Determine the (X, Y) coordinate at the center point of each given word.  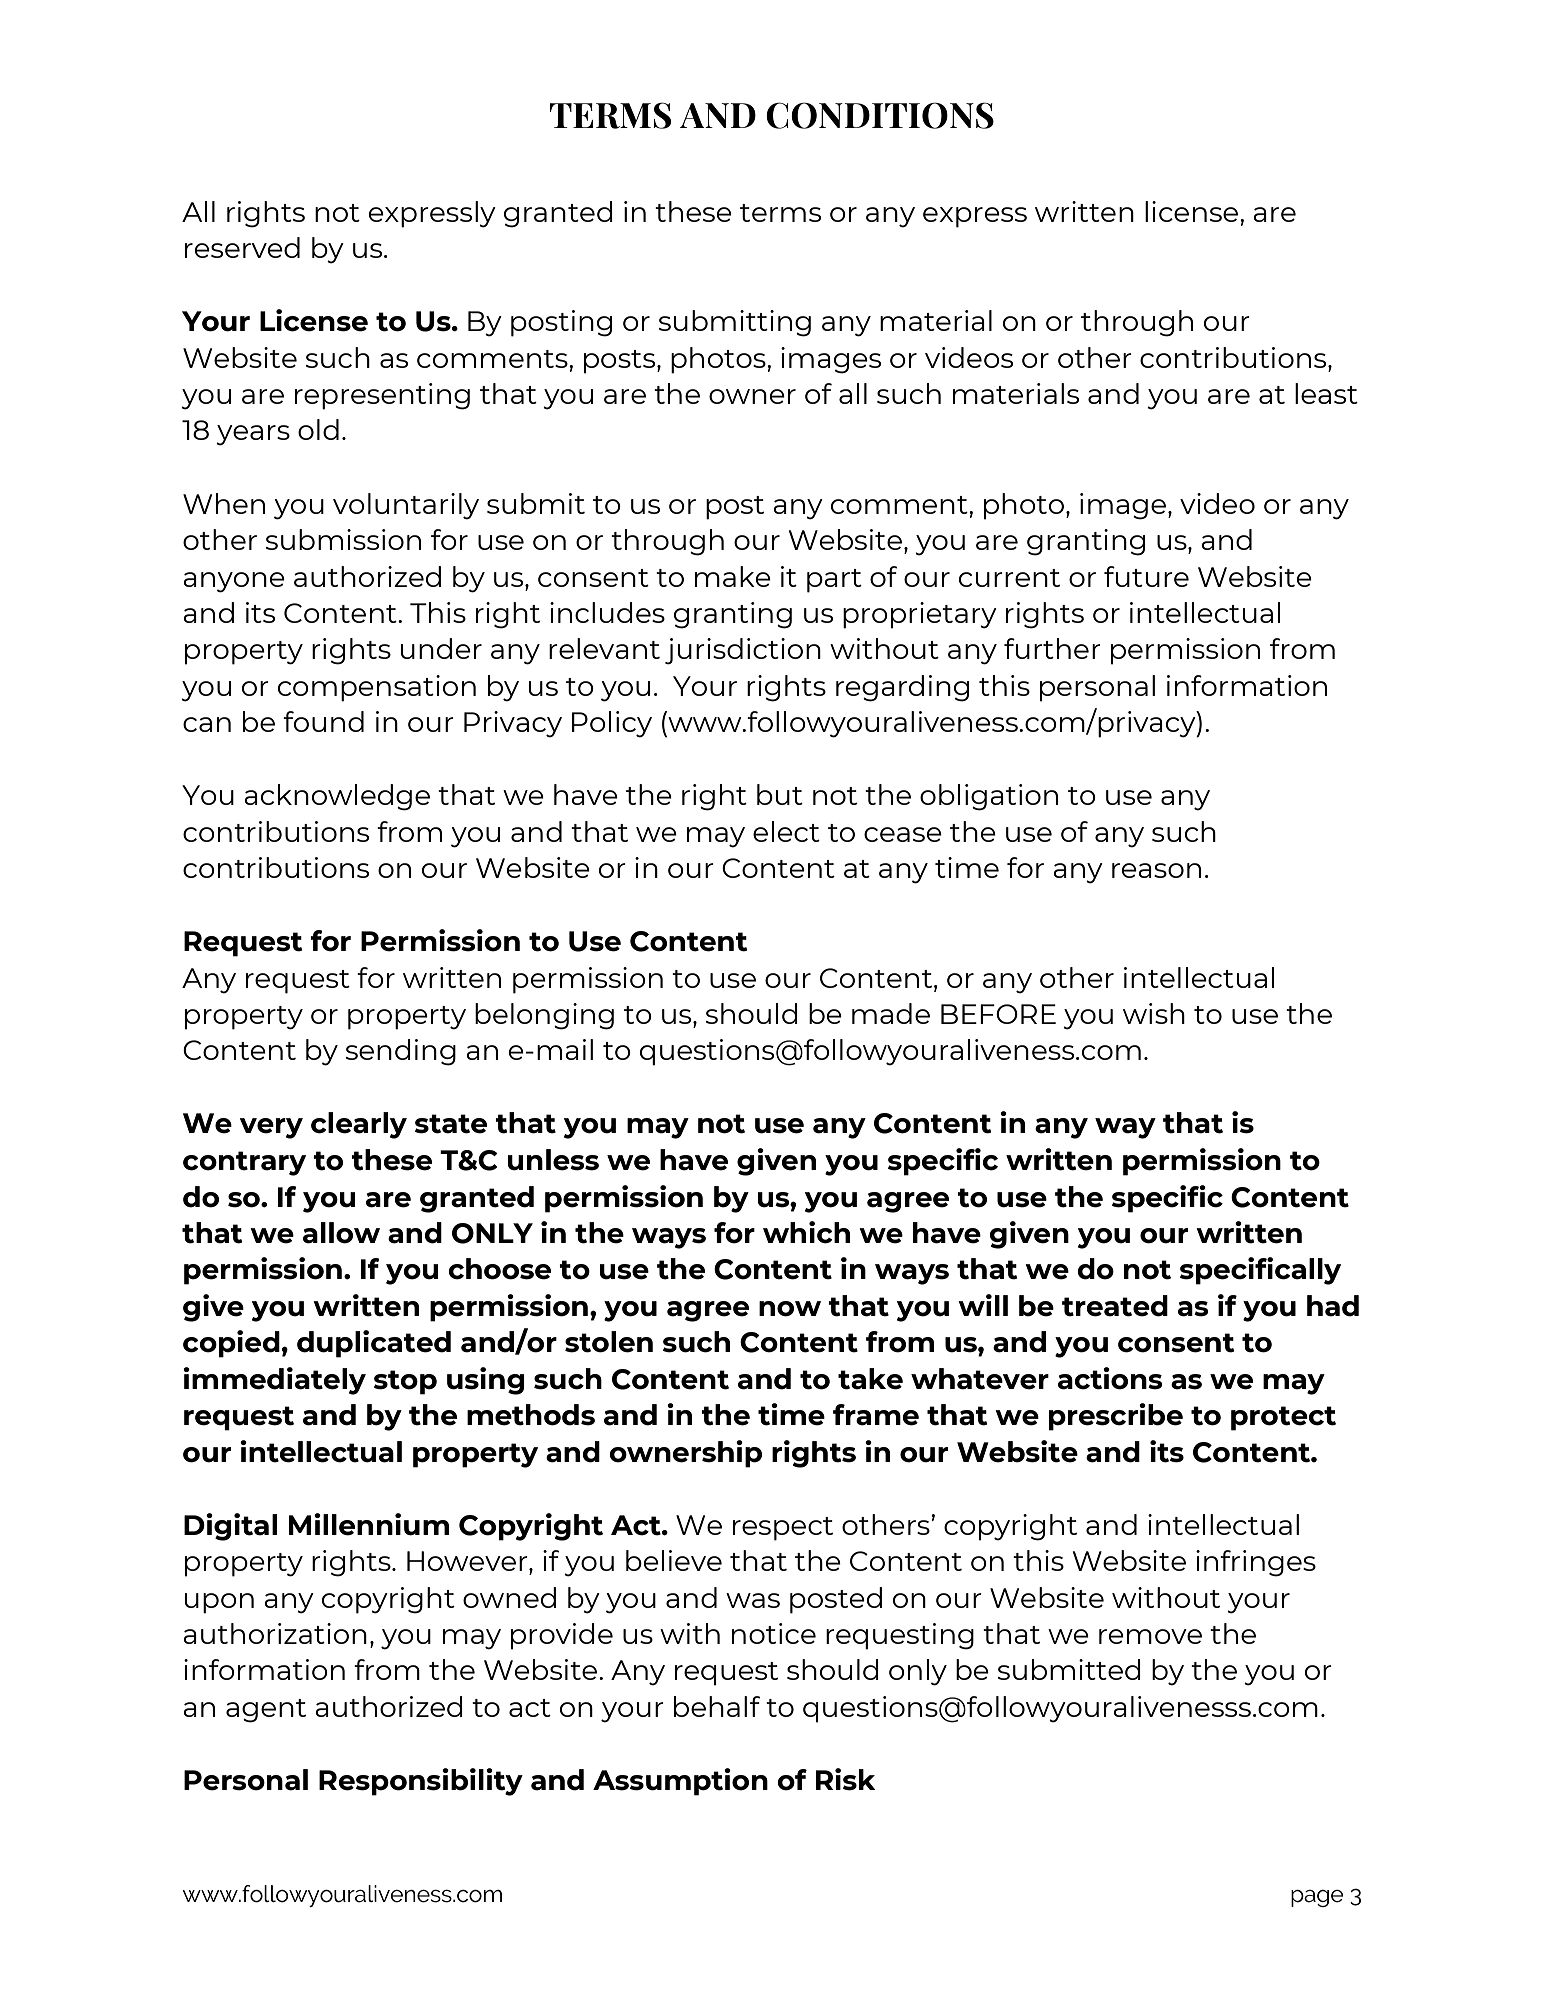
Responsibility (421, 1782)
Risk (846, 1779)
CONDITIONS (880, 115)
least (1326, 393)
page (1317, 1898)
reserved (242, 247)
